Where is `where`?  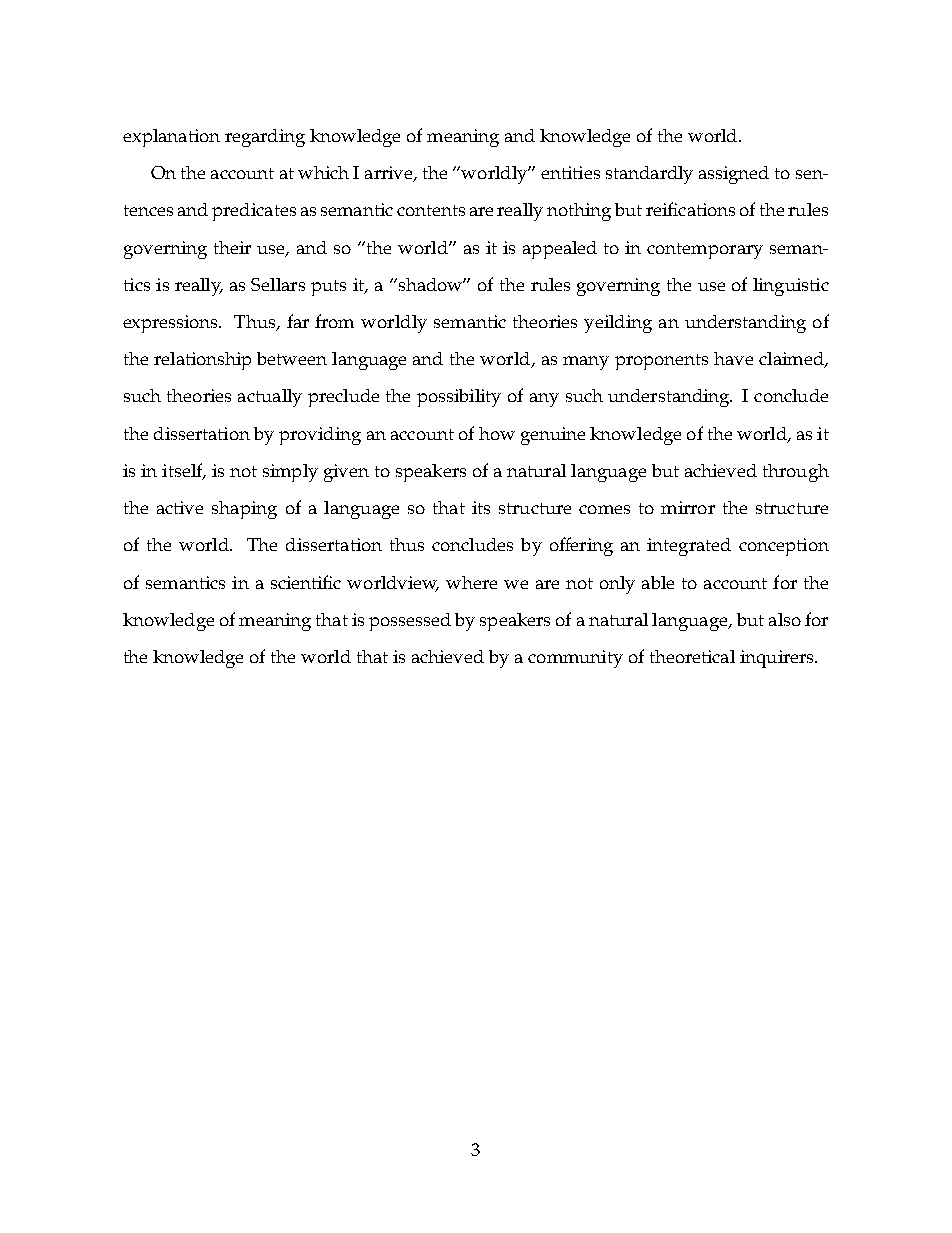 where is located at coordinates (471, 582).
